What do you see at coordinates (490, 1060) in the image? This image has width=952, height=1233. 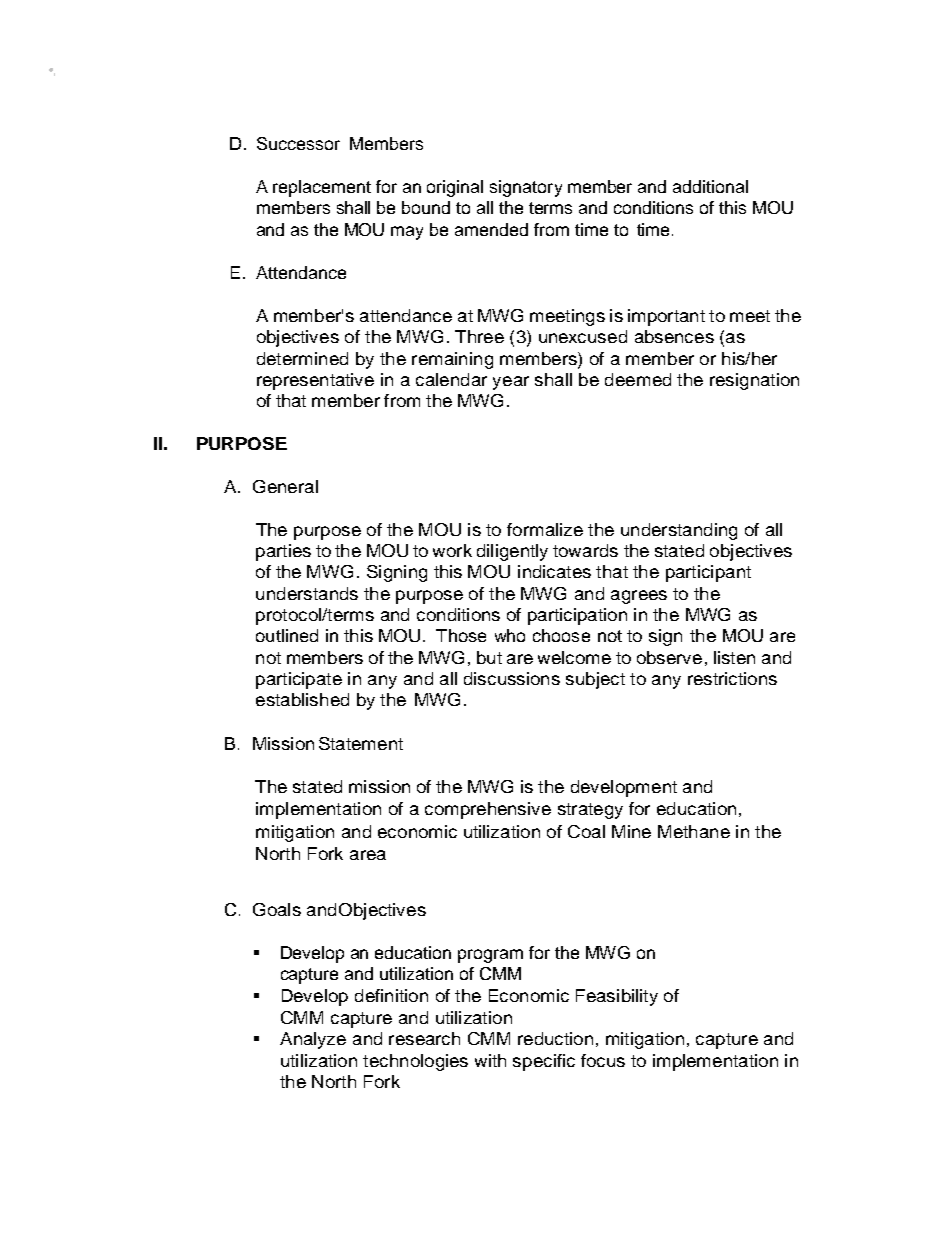 I see `with` at bounding box center [490, 1060].
